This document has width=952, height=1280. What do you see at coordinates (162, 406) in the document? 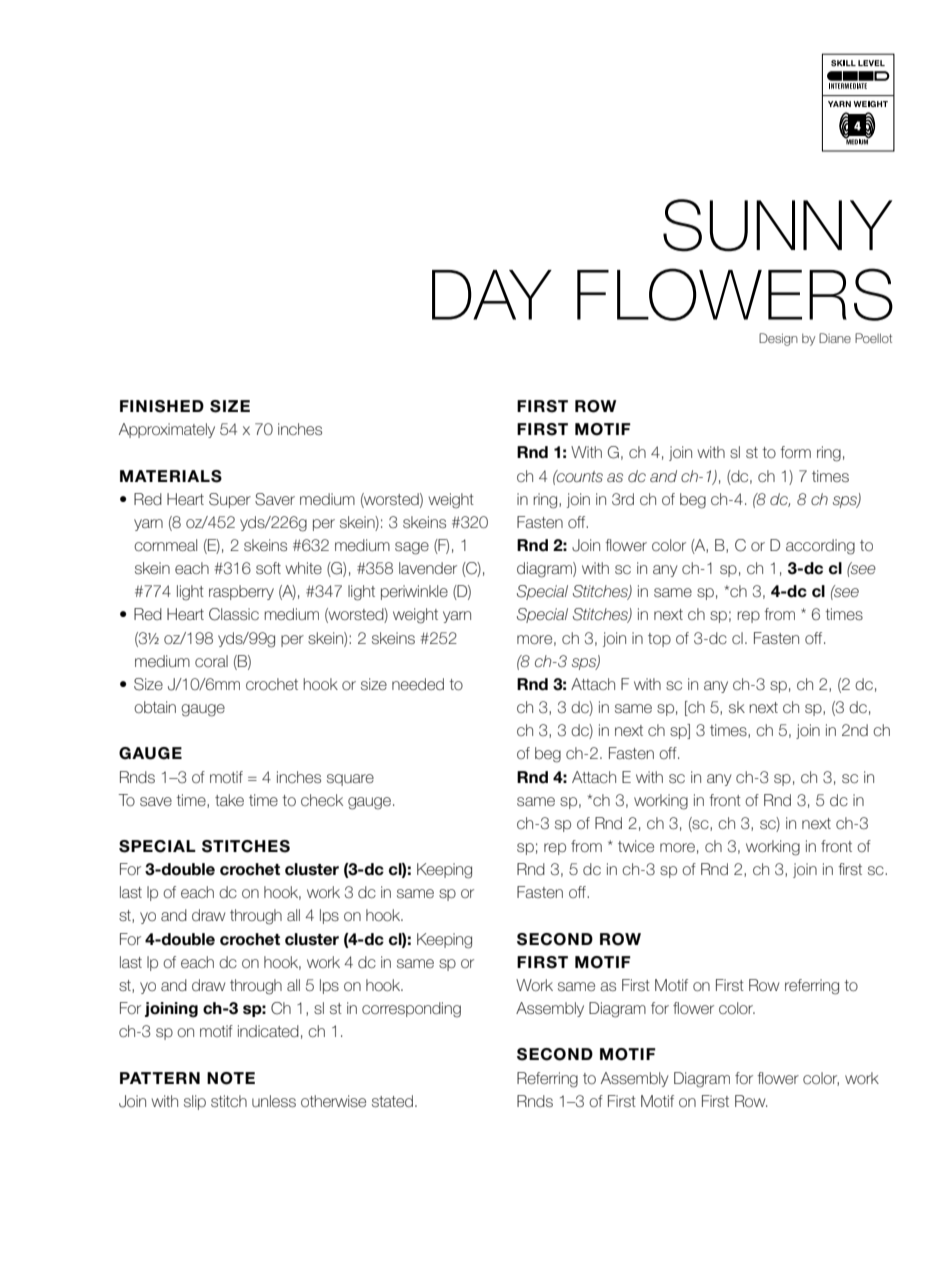
I see `FINISHED` at bounding box center [162, 406].
